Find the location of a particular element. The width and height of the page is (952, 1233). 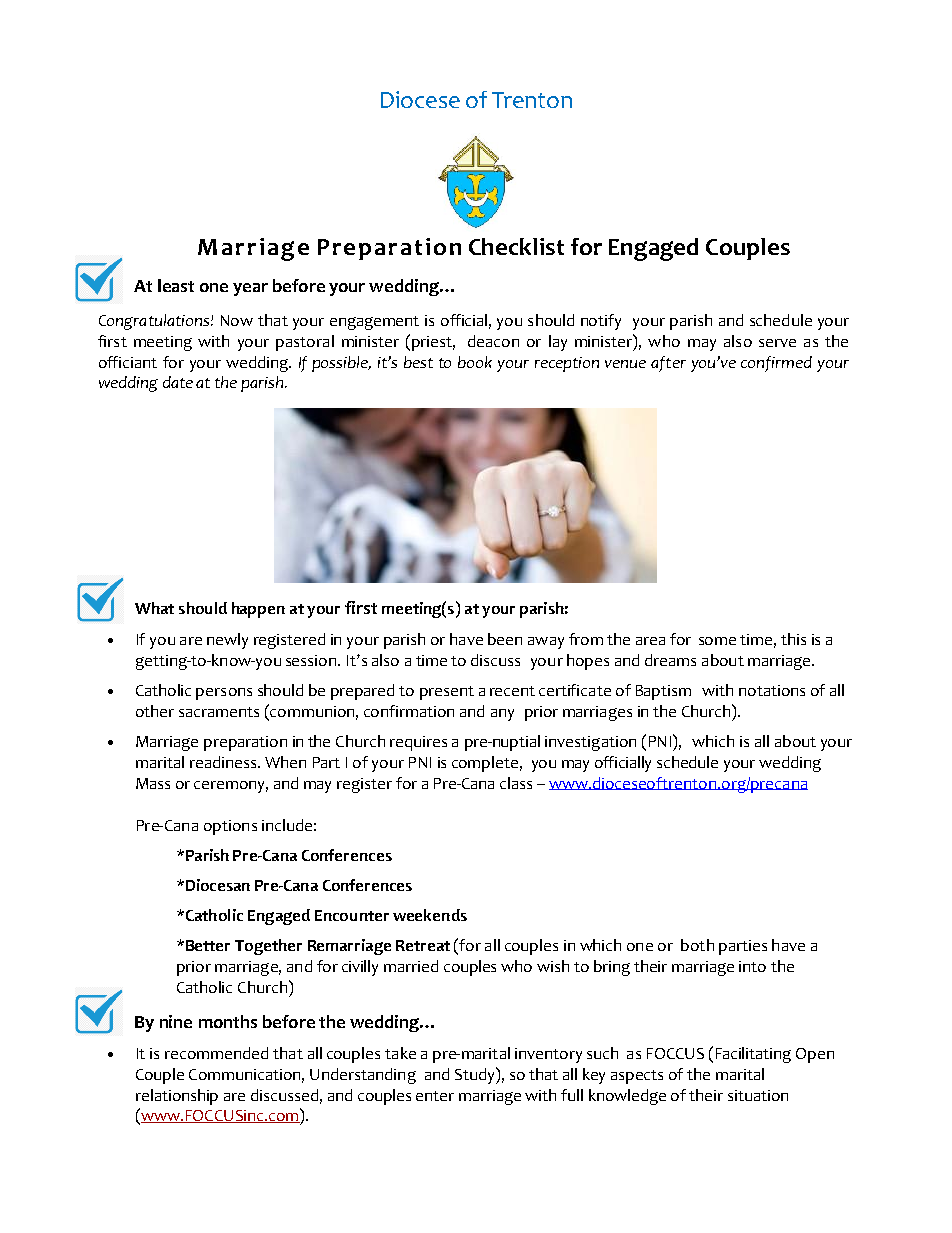

least is located at coordinates (176, 285).
